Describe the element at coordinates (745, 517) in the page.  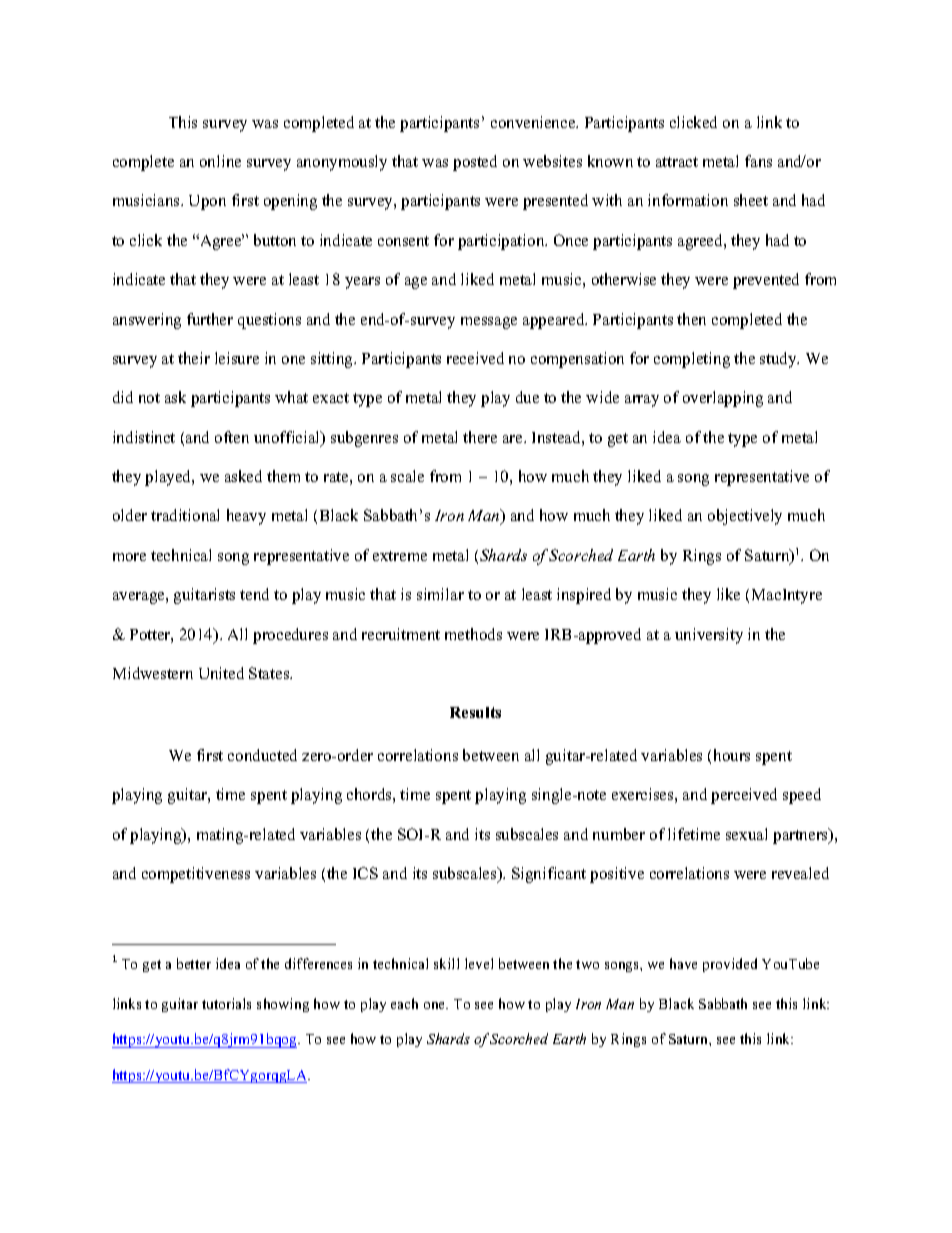
I see `objectively` at that location.
